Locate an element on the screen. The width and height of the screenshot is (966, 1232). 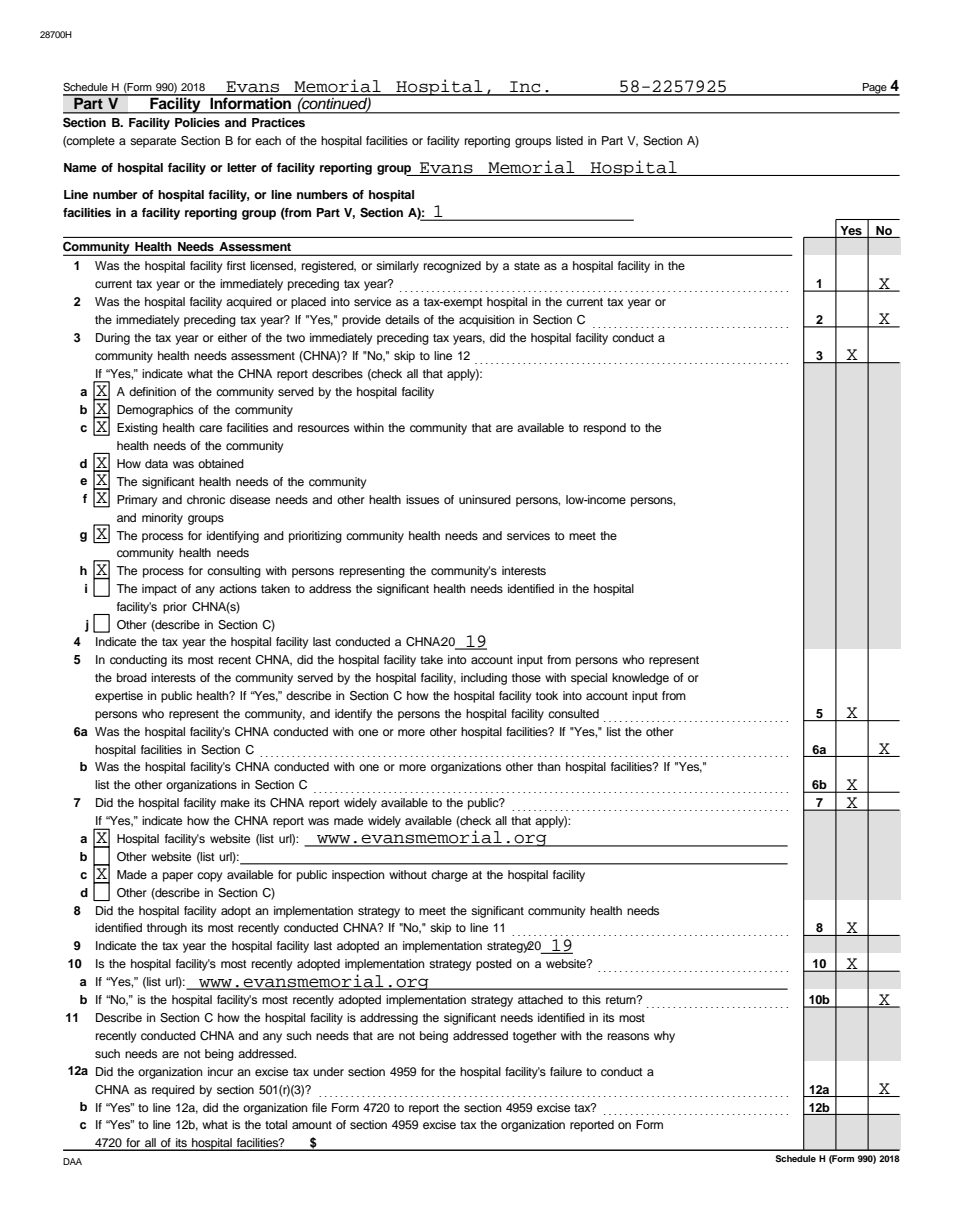
knowledge is located at coordinates (640, 679).
